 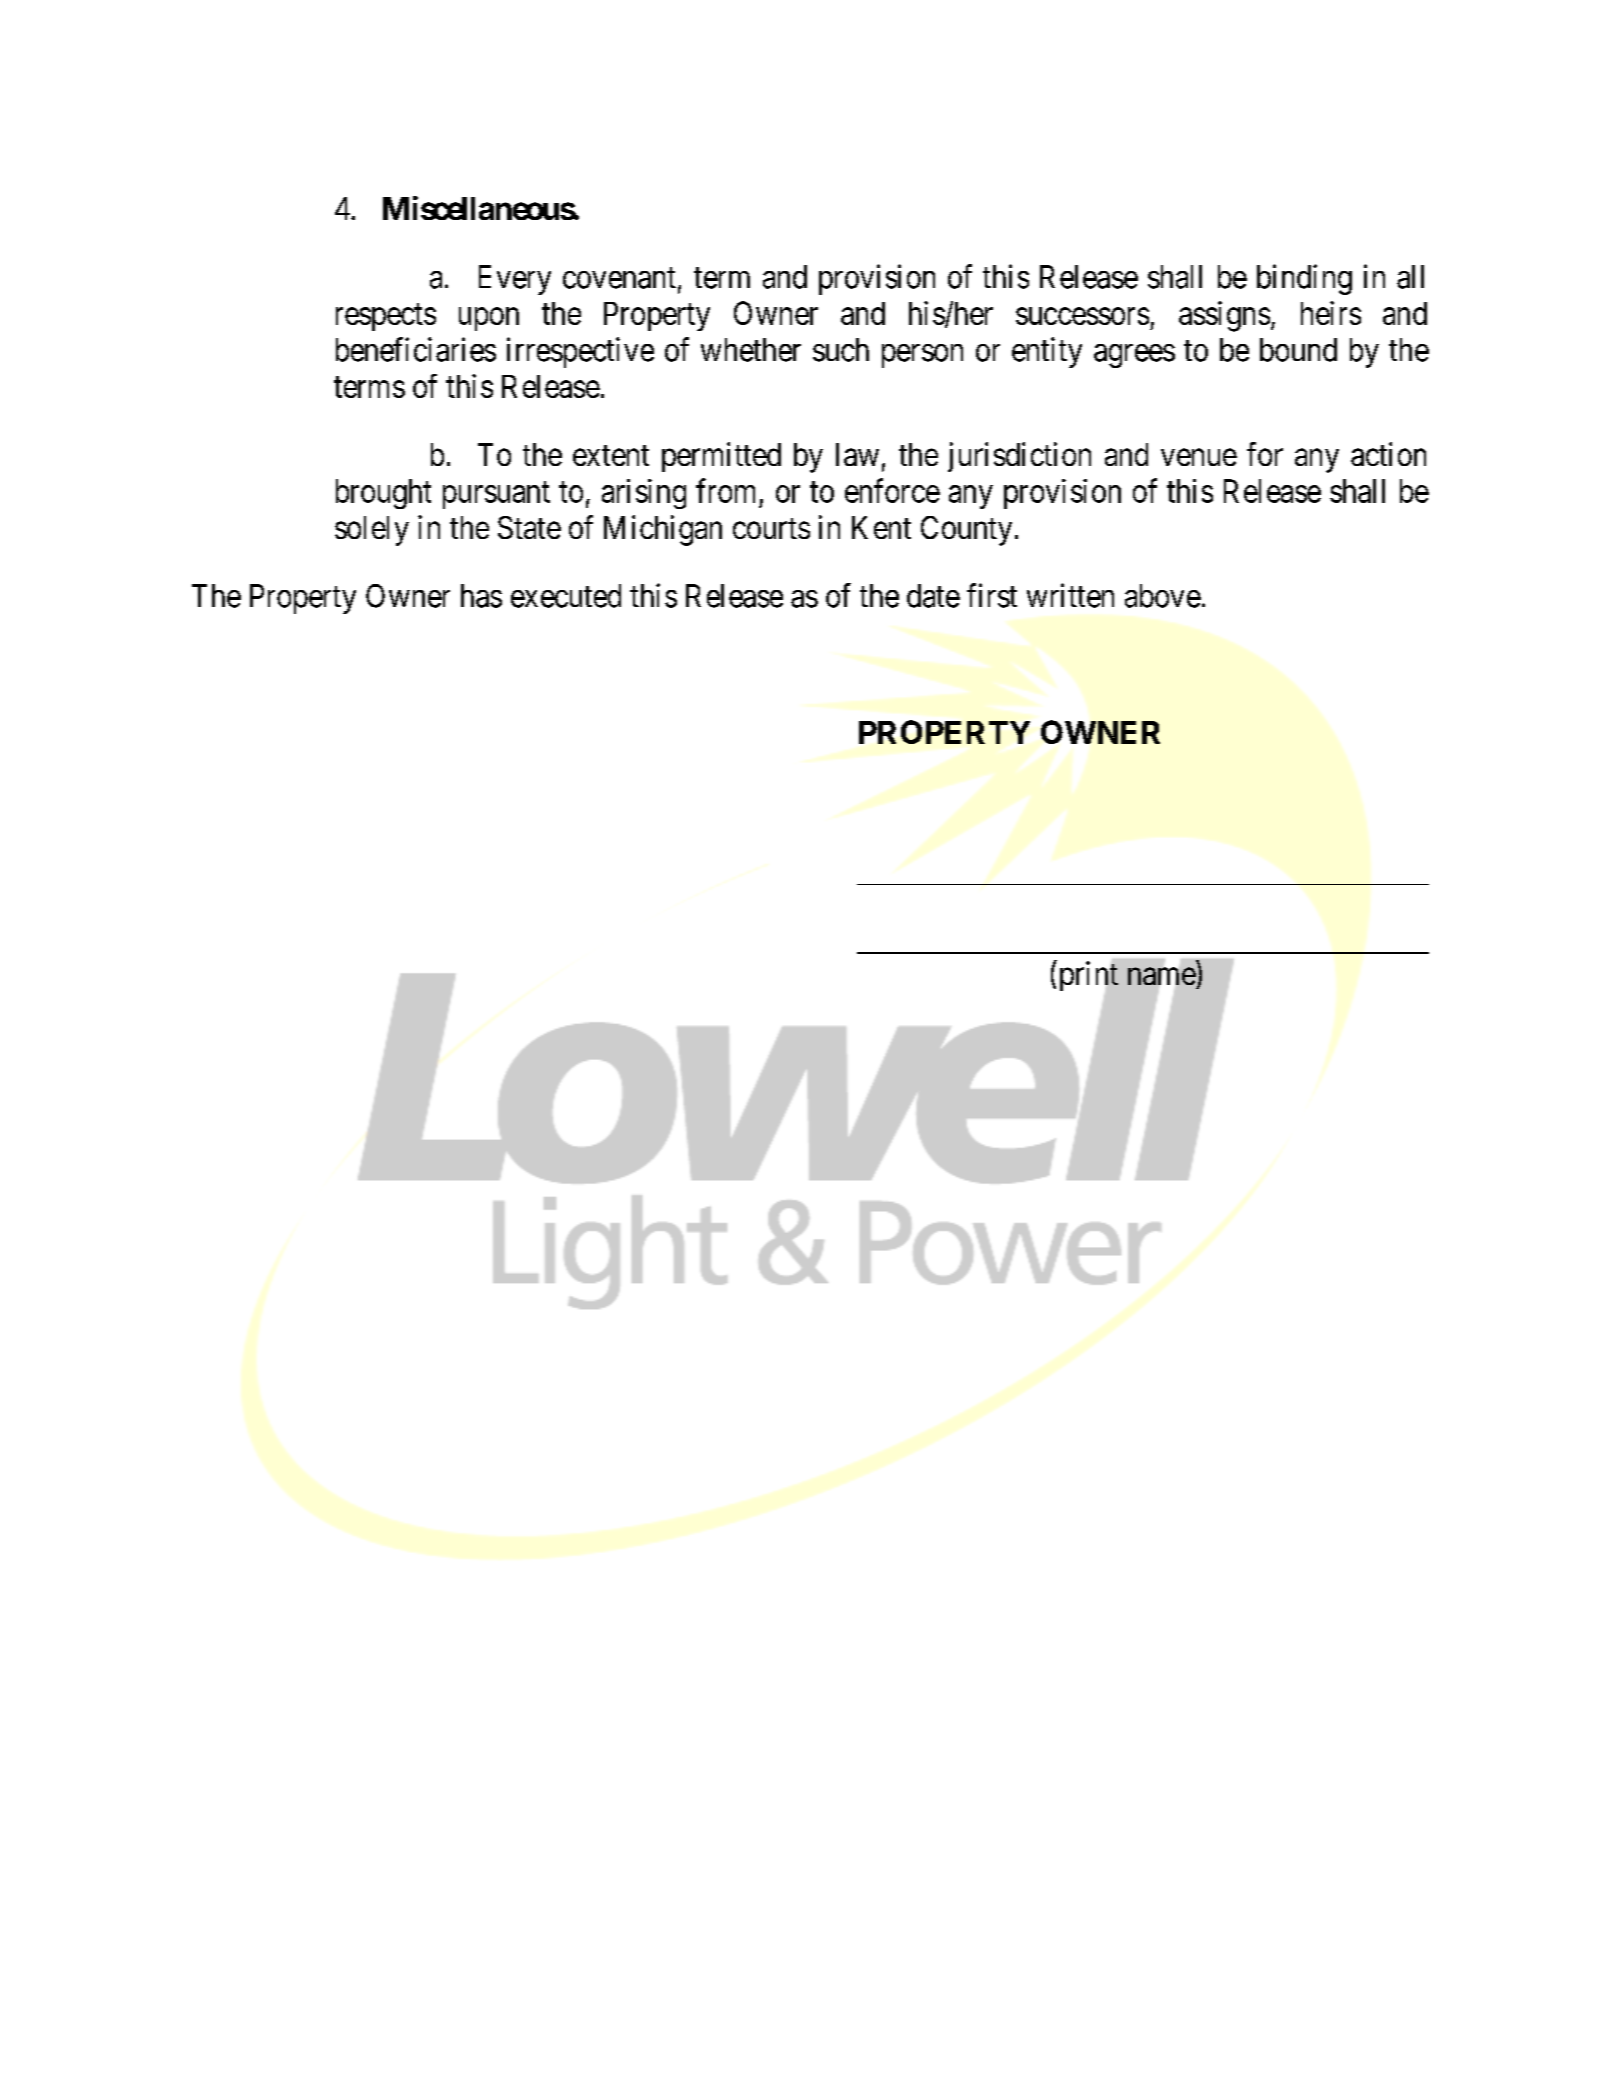 I want to click on written, so click(x=1070, y=595).
